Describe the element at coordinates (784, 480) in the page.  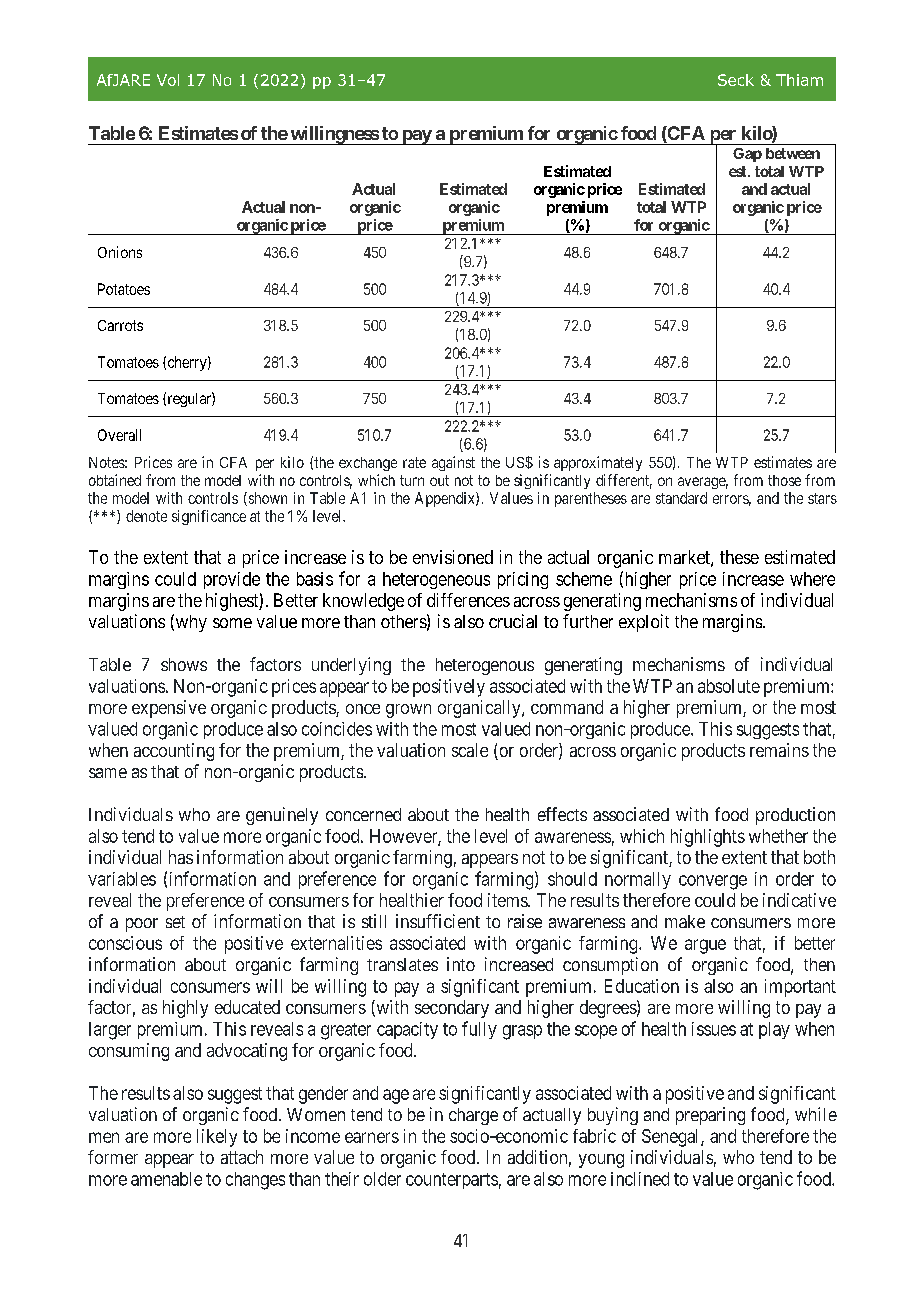
I see `those` at that location.
